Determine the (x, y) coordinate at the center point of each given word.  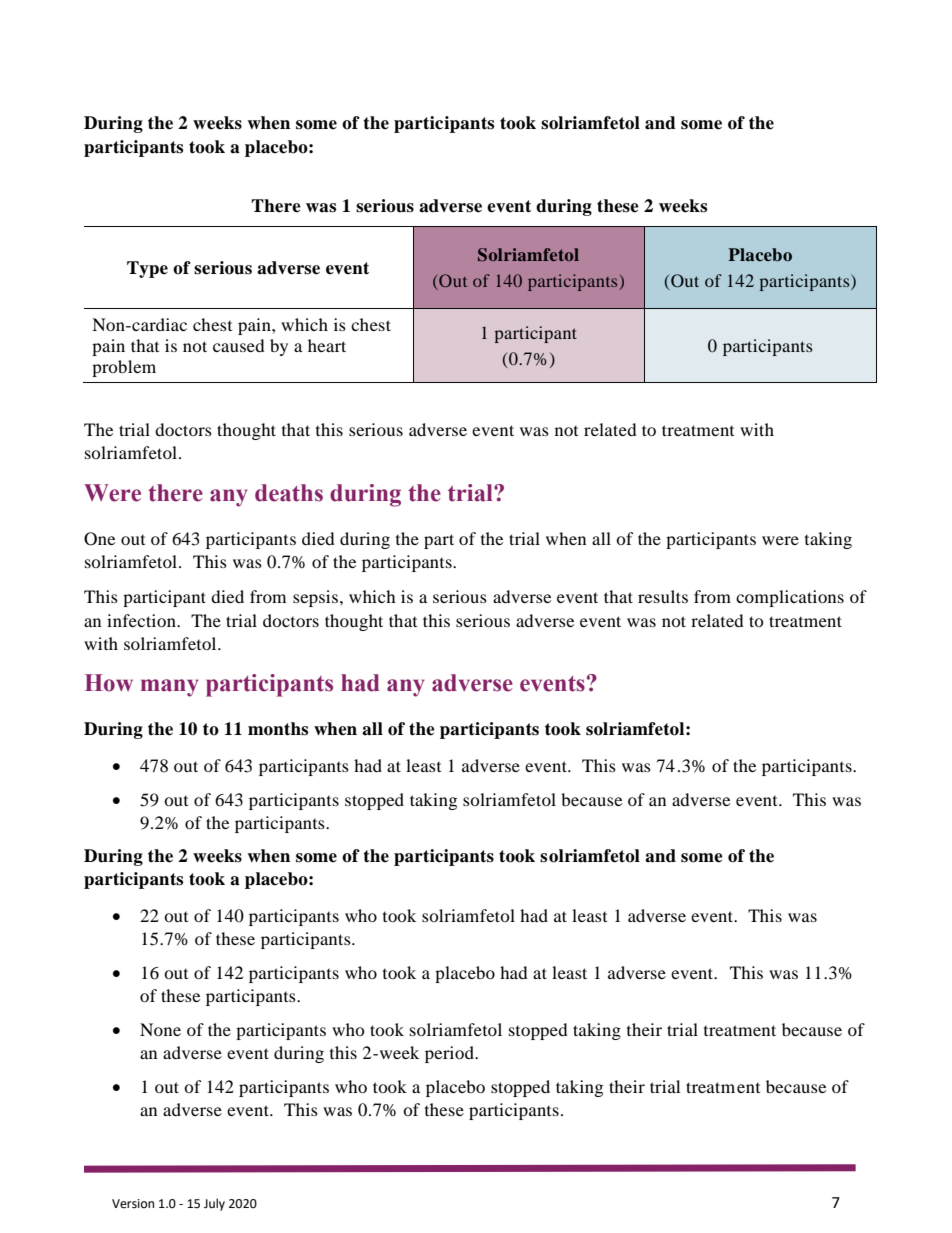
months (278, 729)
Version (133, 1204)
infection (142, 620)
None (160, 1029)
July (214, 1204)
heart (327, 345)
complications (790, 598)
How (109, 683)
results (663, 596)
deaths (289, 493)
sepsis (315, 598)
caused (239, 345)
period (450, 1054)
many (170, 688)
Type (147, 269)
